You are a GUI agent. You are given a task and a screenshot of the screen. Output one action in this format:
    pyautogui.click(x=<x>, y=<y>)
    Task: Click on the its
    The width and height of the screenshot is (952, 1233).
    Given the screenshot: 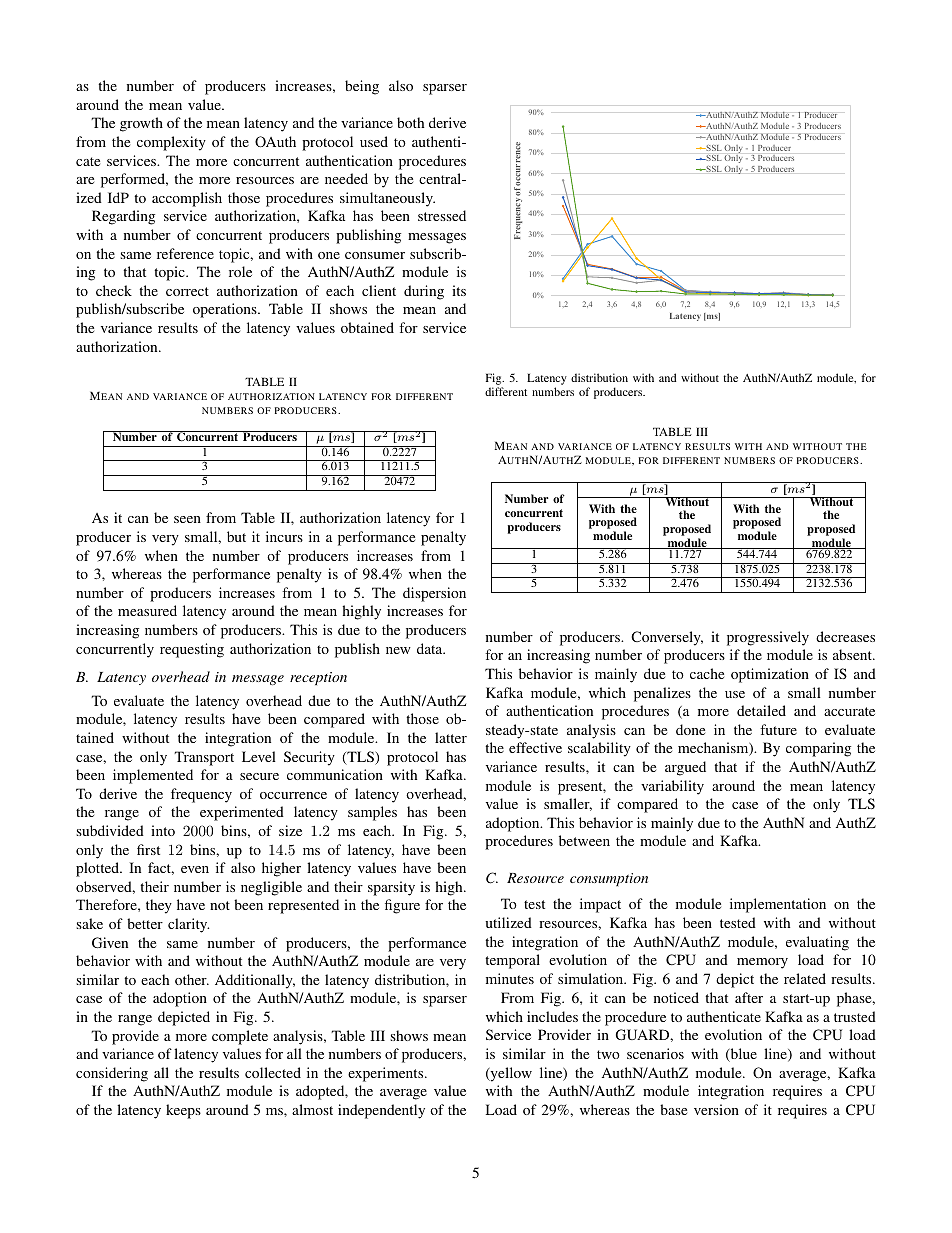 What is the action you would take?
    pyautogui.click(x=459, y=290)
